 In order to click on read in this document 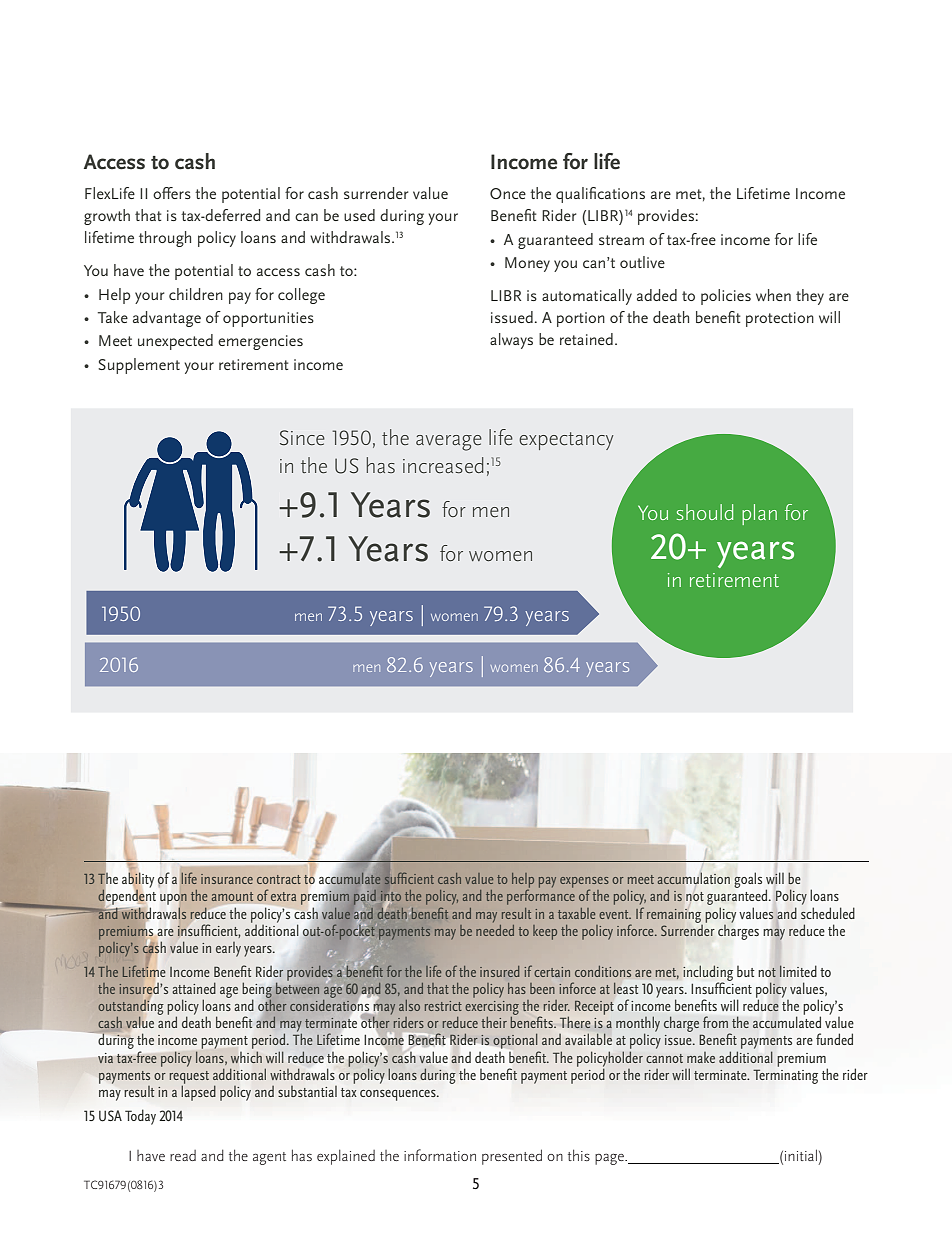, I will do `click(183, 1155)`.
